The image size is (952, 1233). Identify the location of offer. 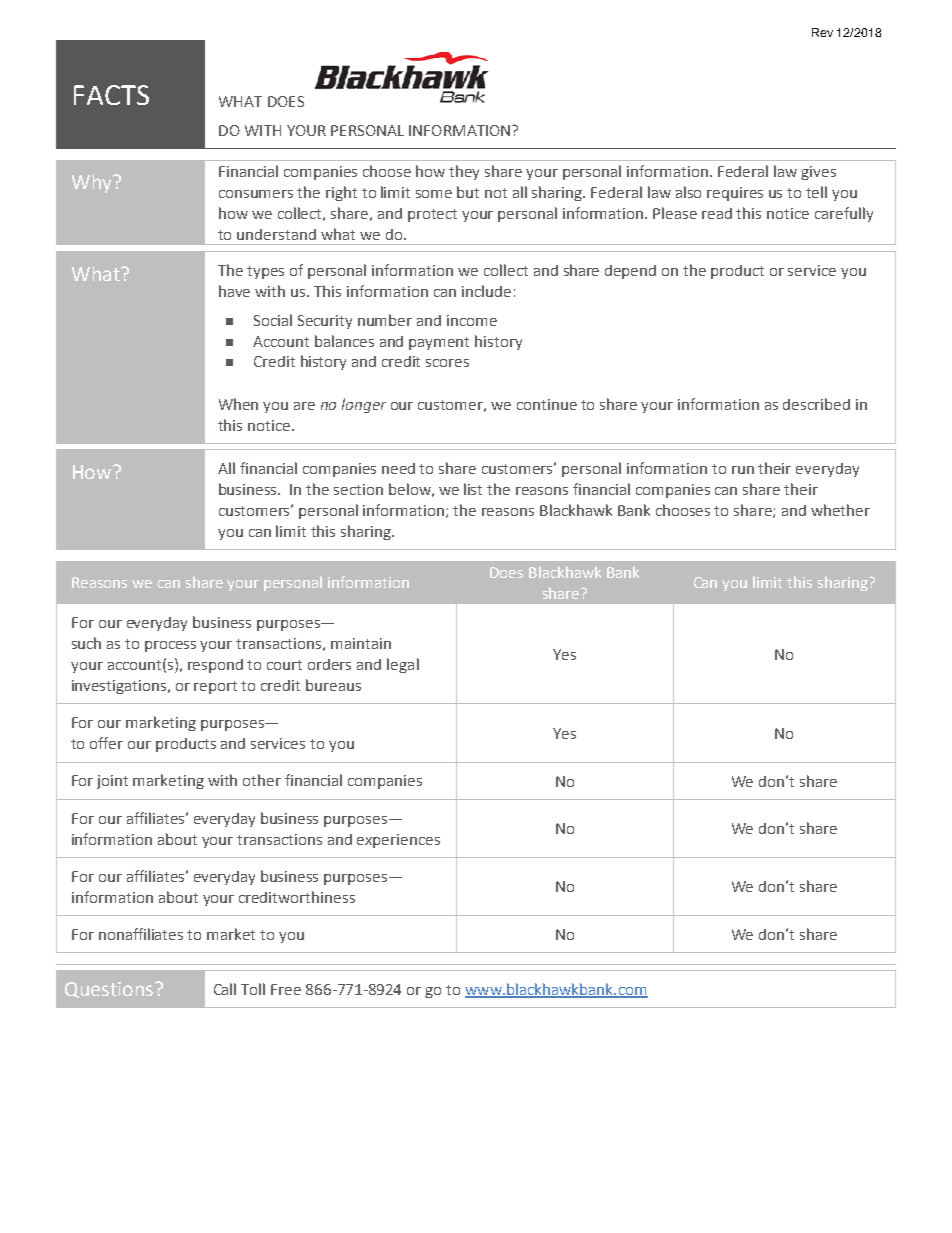
(106, 743).
